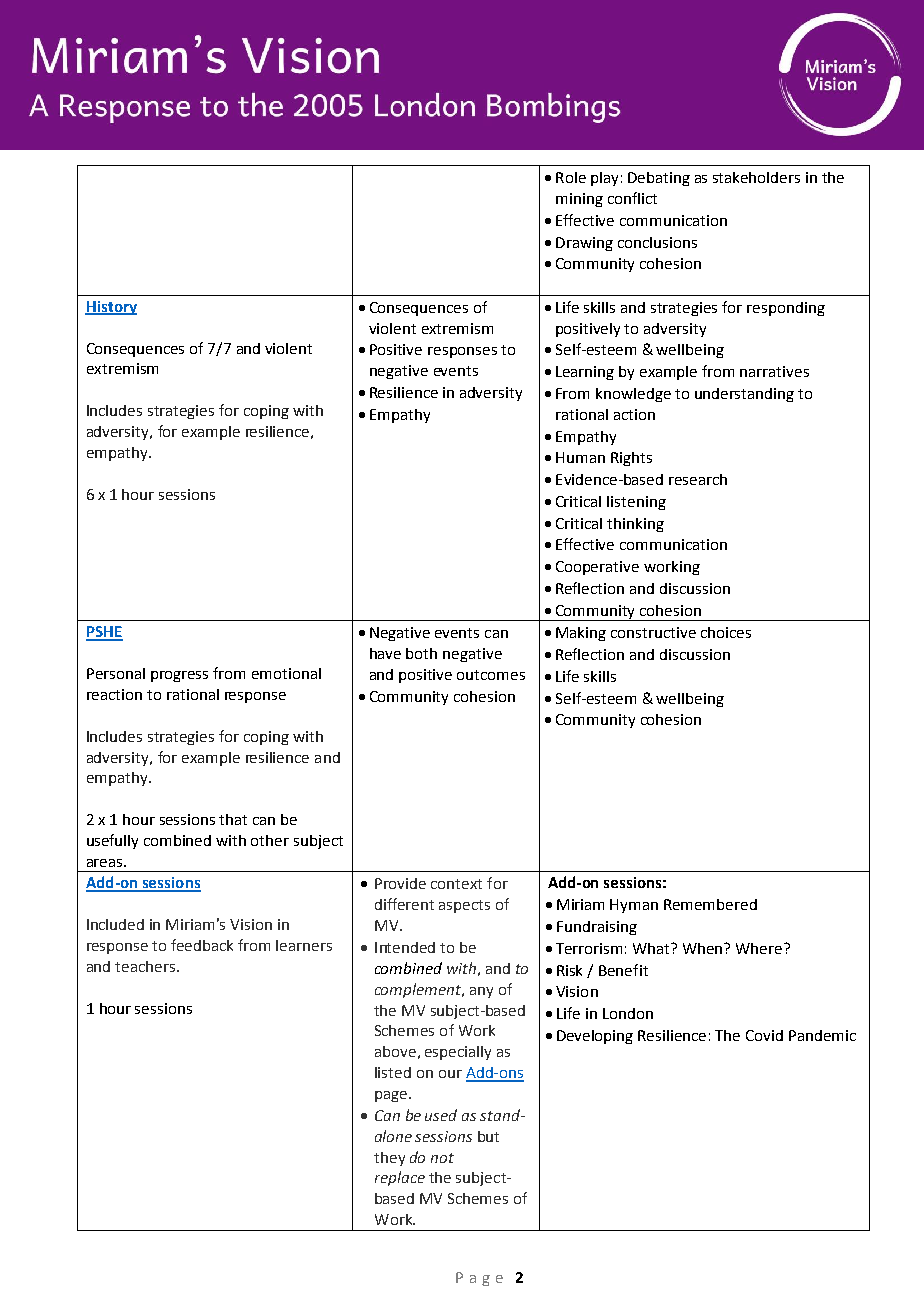 This screenshot has height=1308, width=924. What do you see at coordinates (104, 633) in the screenshot?
I see `PSHE` at bounding box center [104, 633].
